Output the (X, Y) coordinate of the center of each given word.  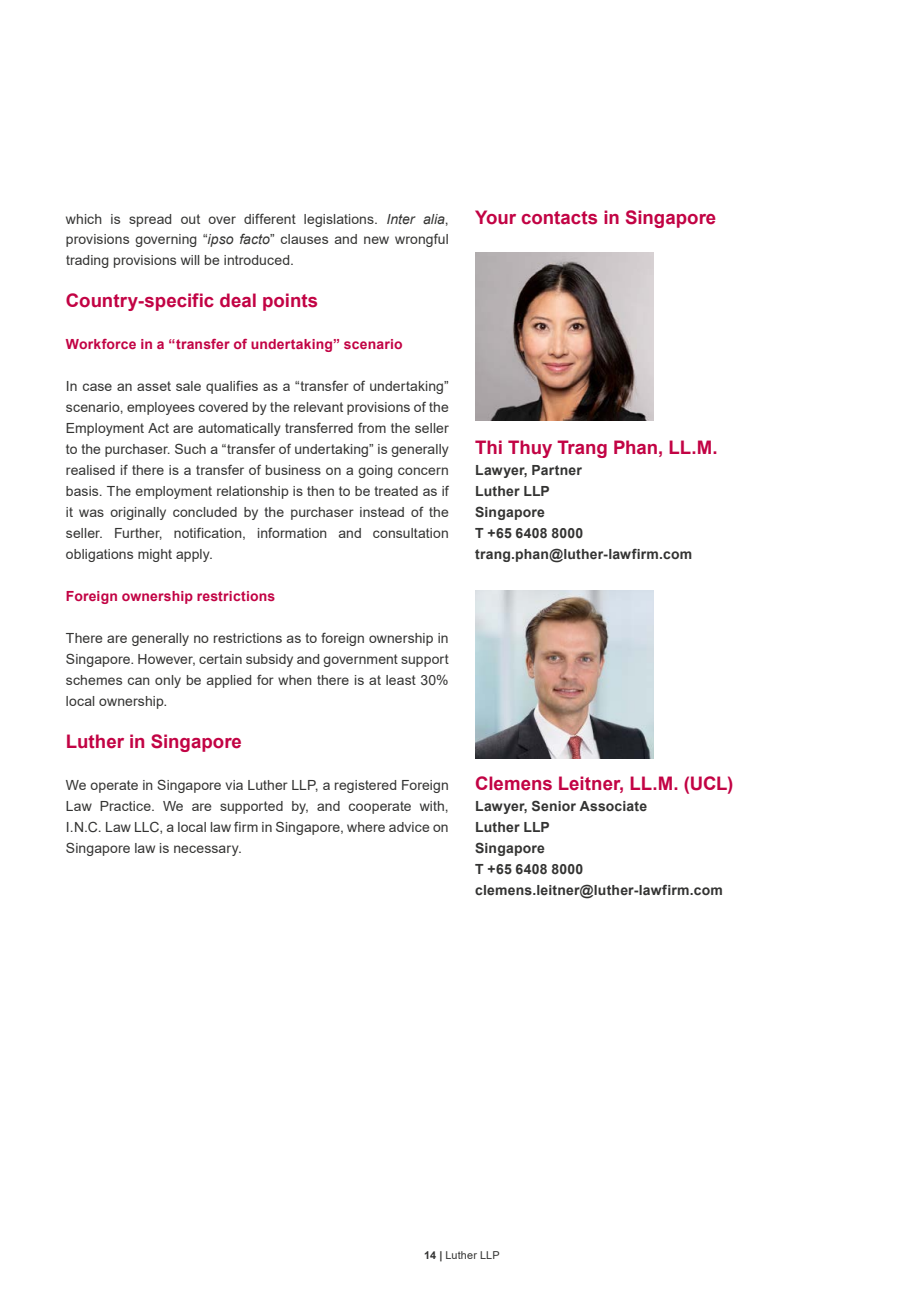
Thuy (530, 449)
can (139, 681)
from (372, 427)
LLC (148, 827)
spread (150, 220)
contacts (559, 218)
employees (161, 408)
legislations (340, 220)
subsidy (269, 660)
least (401, 680)
